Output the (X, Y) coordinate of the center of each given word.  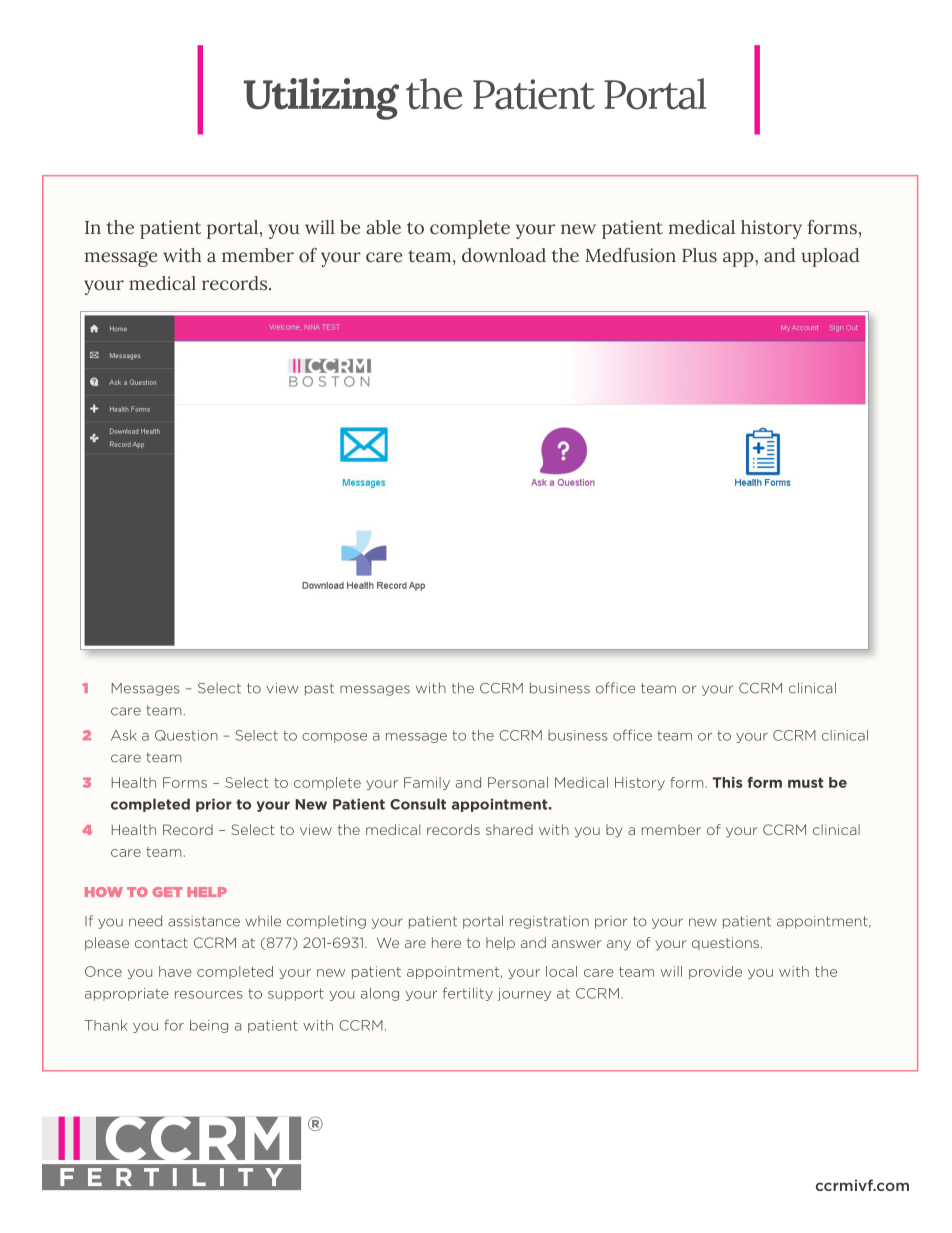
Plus (699, 255)
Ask (124, 735)
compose (334, 738)
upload (830, 257)
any (619, 945)
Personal (518, 782)
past (319, 689)
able (383, 227)
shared (509, 829)
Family (427, 783)
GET (168, 892)
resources (209, 995)
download (504, 255)
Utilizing (321, 99)
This (727, 782)
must (805, 783)
